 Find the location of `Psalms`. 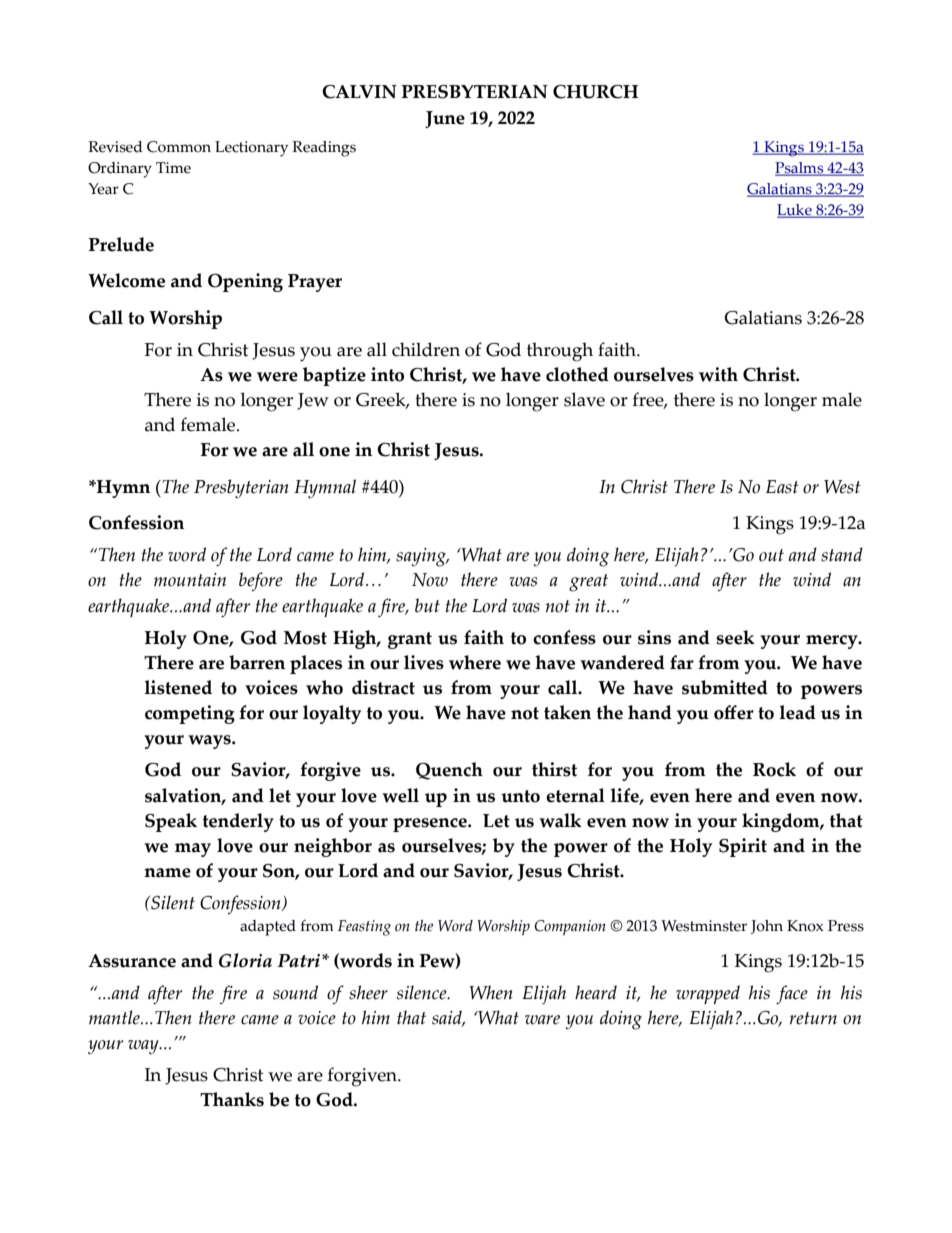

Psalms is located at coordinates (800, 169).
